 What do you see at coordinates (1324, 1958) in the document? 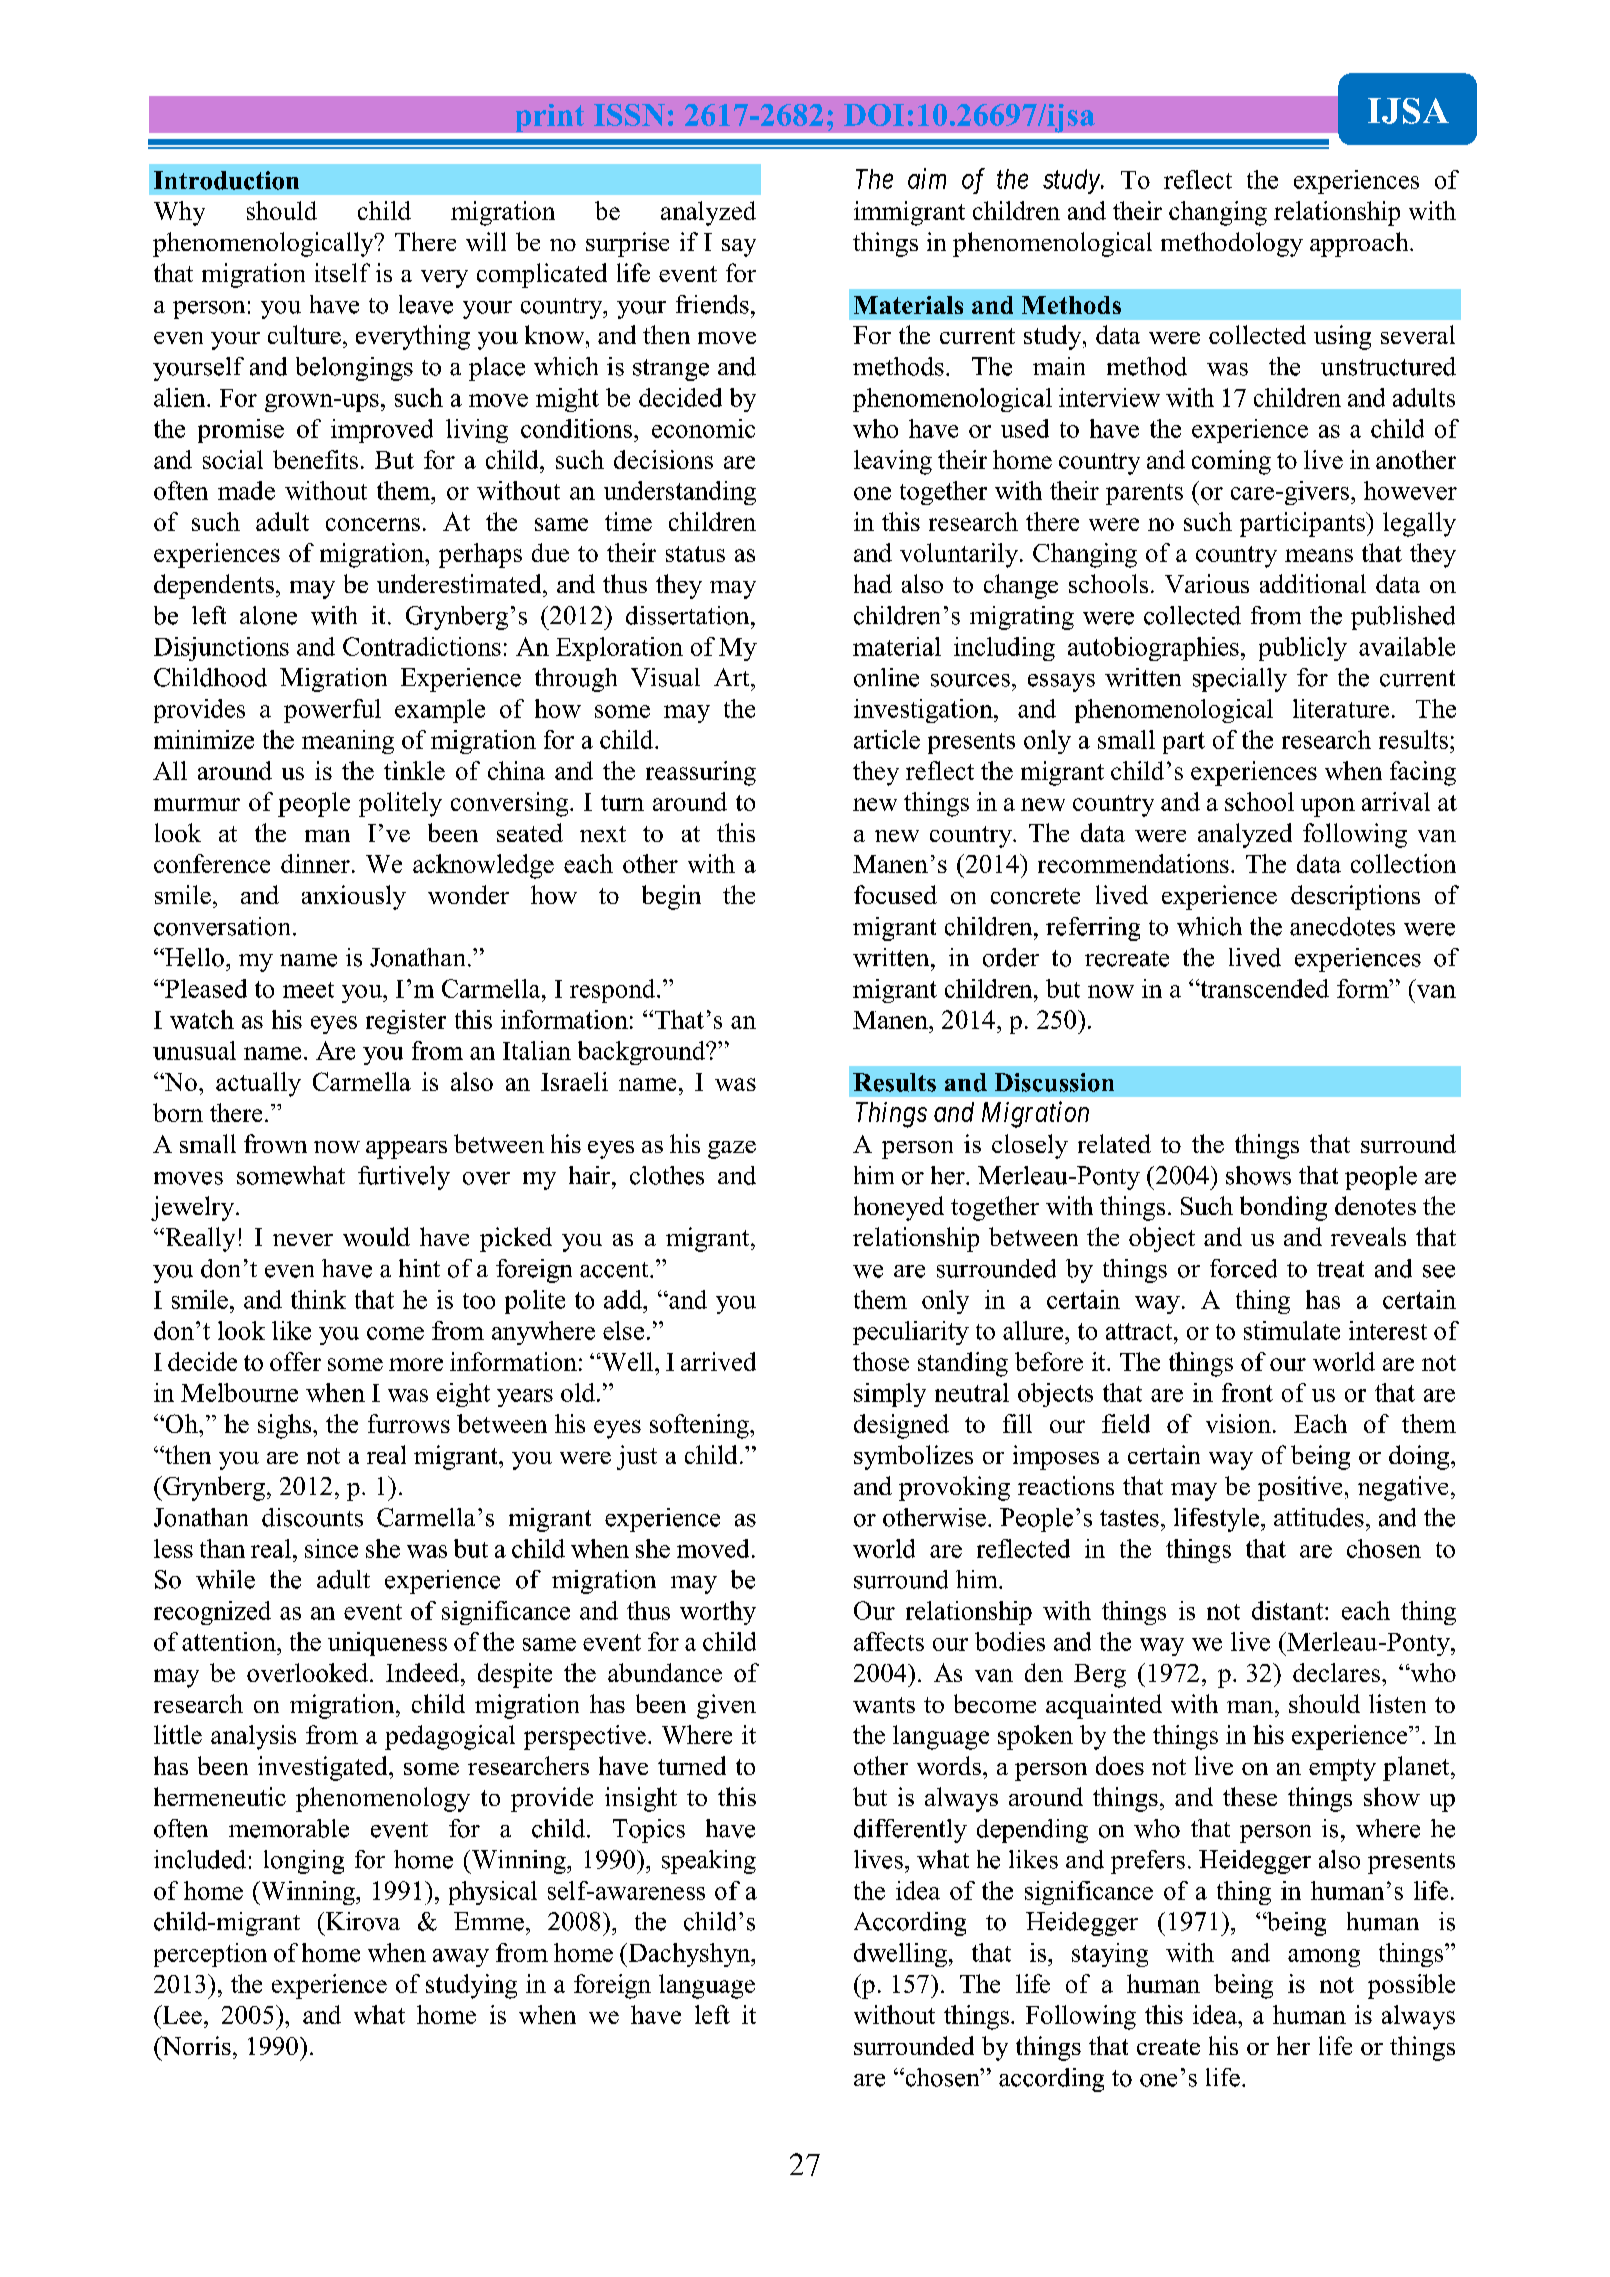
I see `among` at bounding box center [1324, 1958].
